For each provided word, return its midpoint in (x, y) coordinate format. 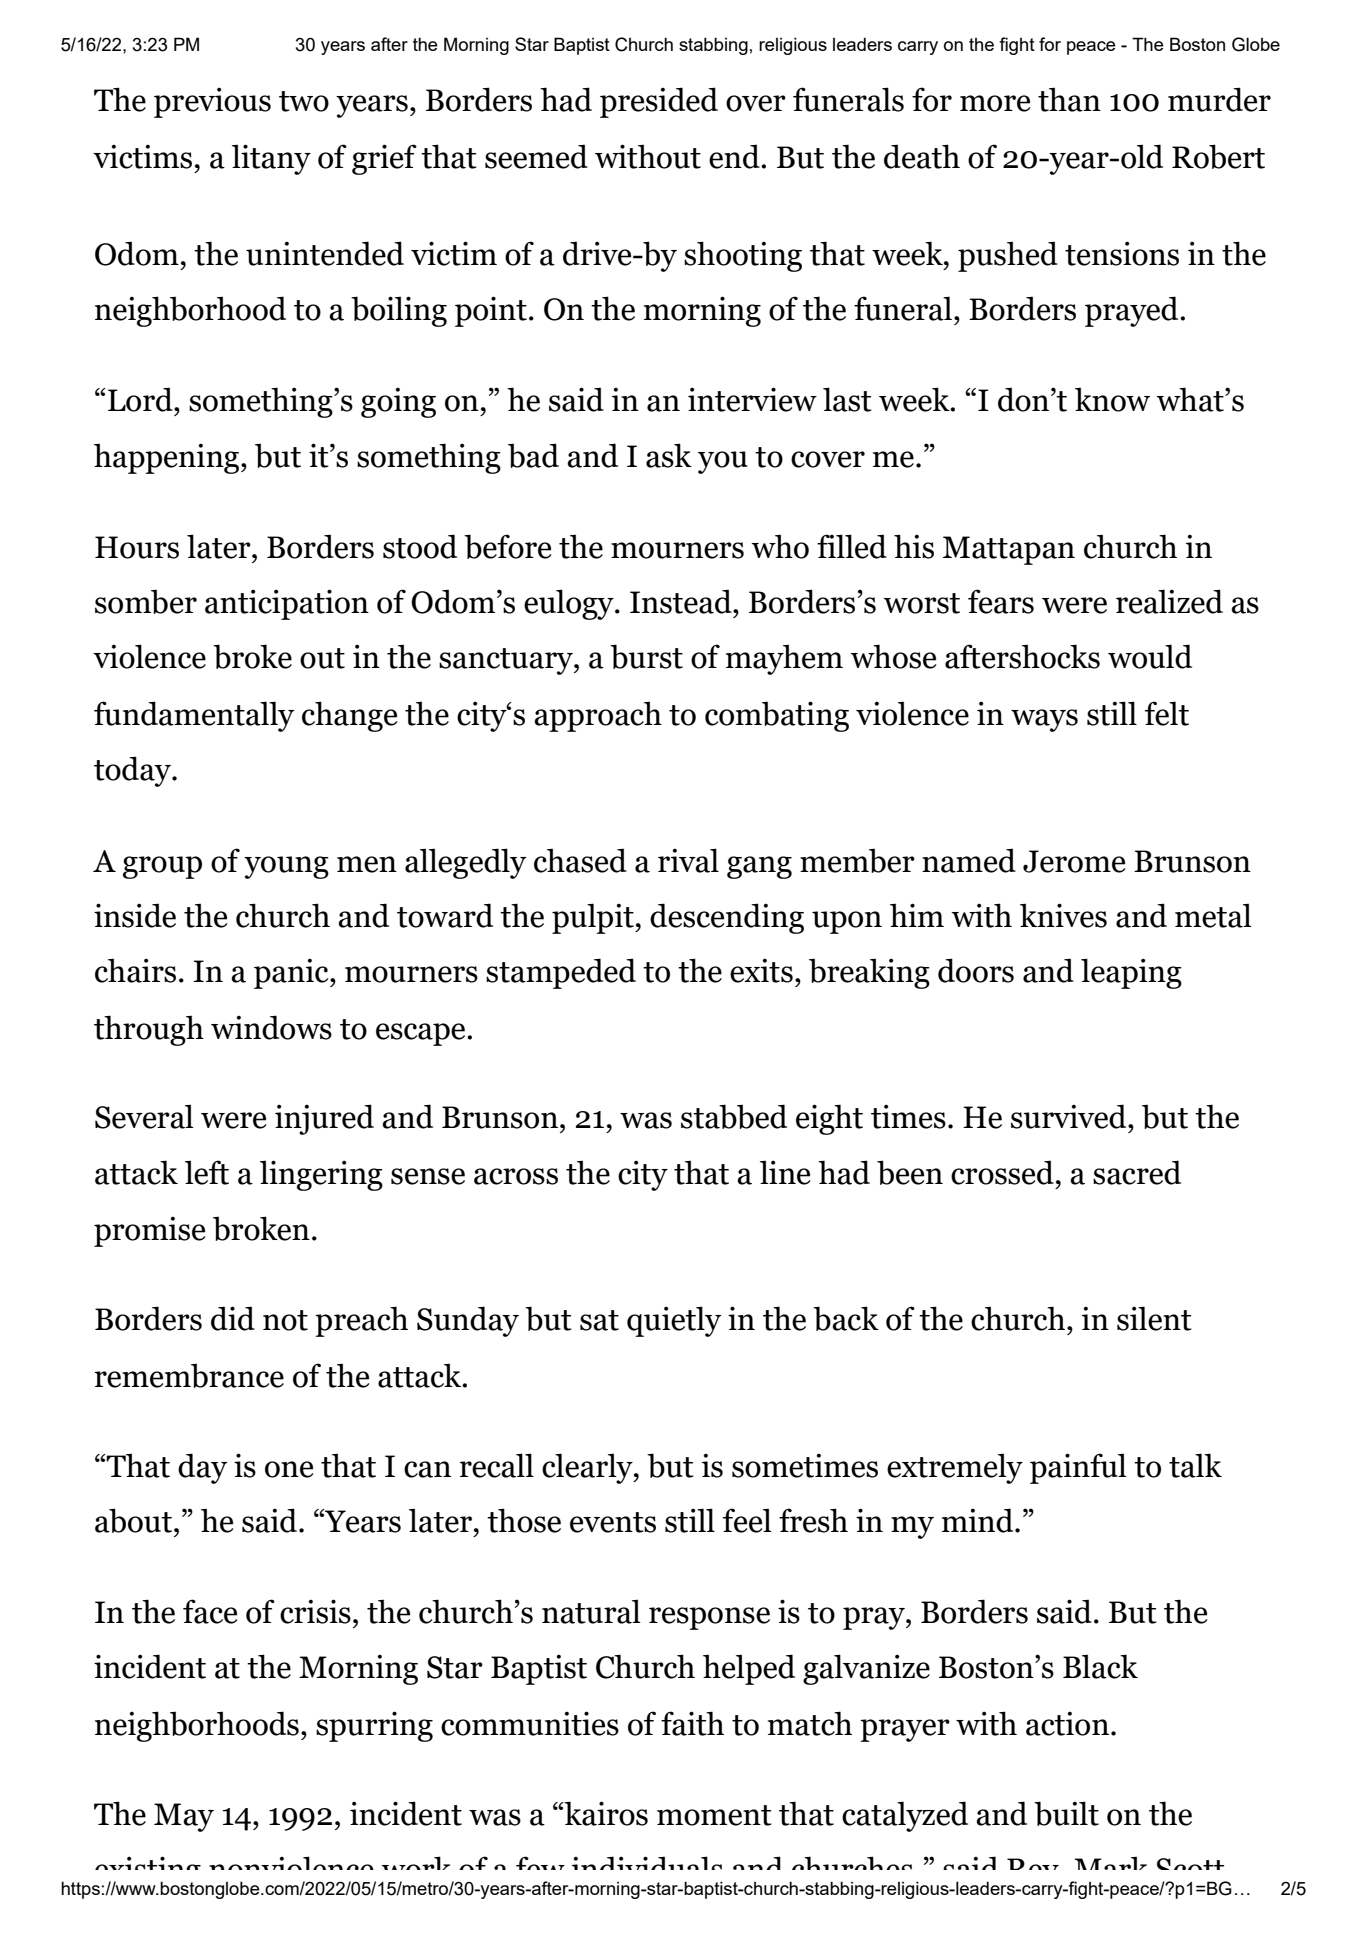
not (285, 1320)
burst (646, 656)
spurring (374, 1726)
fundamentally (194, 716)
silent (1154, 1318)
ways (1044, 720)
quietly (674, 1321)
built (1066, 1813)
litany (271, 159)
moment (714, 1815)
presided (659, 102)
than (1069, 100)
